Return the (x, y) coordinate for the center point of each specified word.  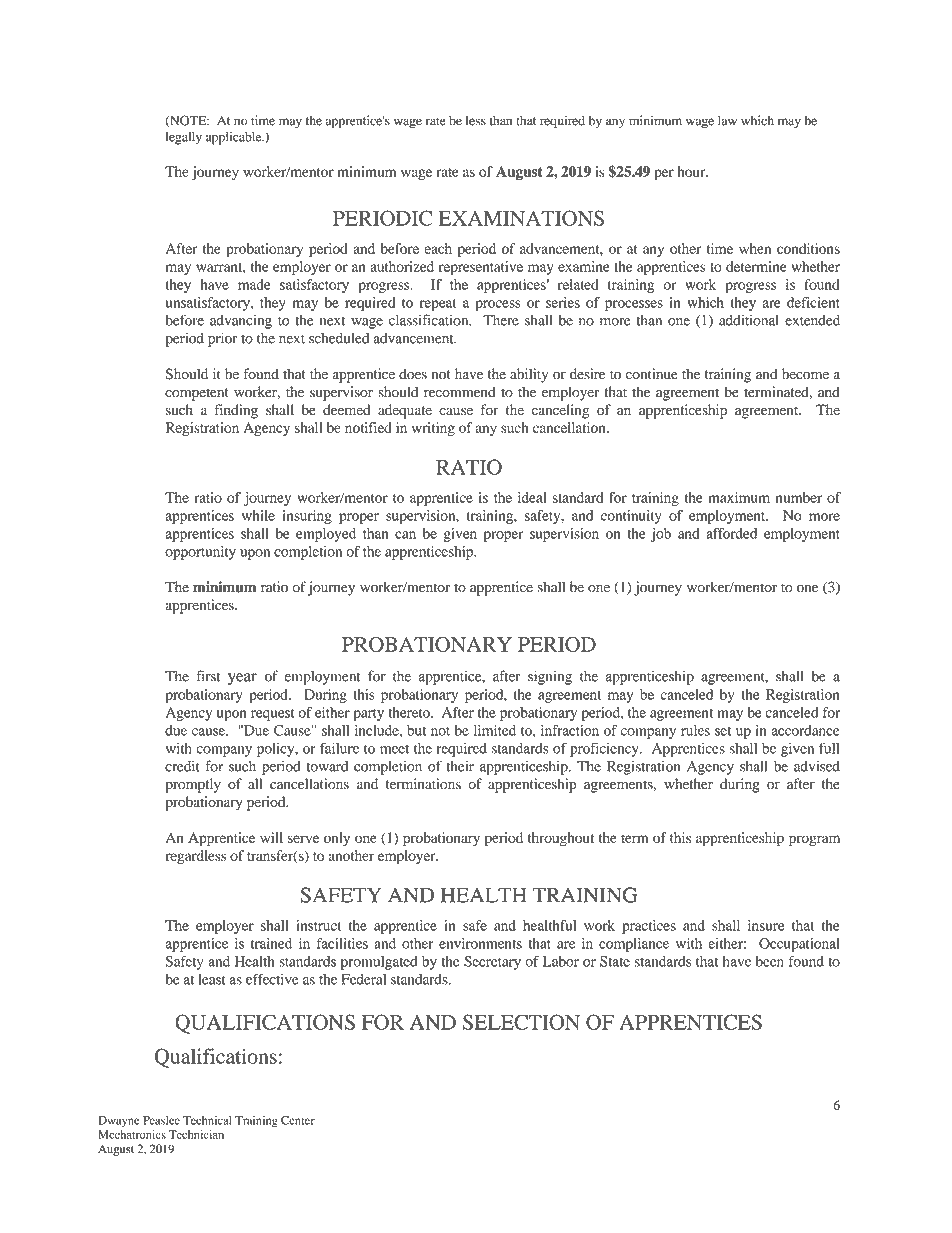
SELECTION (521, 1022)
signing (550, 677)
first (208, 676)
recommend (460, 392)
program (814, 841)
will (271, 837)
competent (197, 394)
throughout (561, 839)
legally (184, 138)
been (770, 961)
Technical (207, 1120)
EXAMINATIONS (521, 218)
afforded (731, 533)
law (727, 120)
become (805, 374)
